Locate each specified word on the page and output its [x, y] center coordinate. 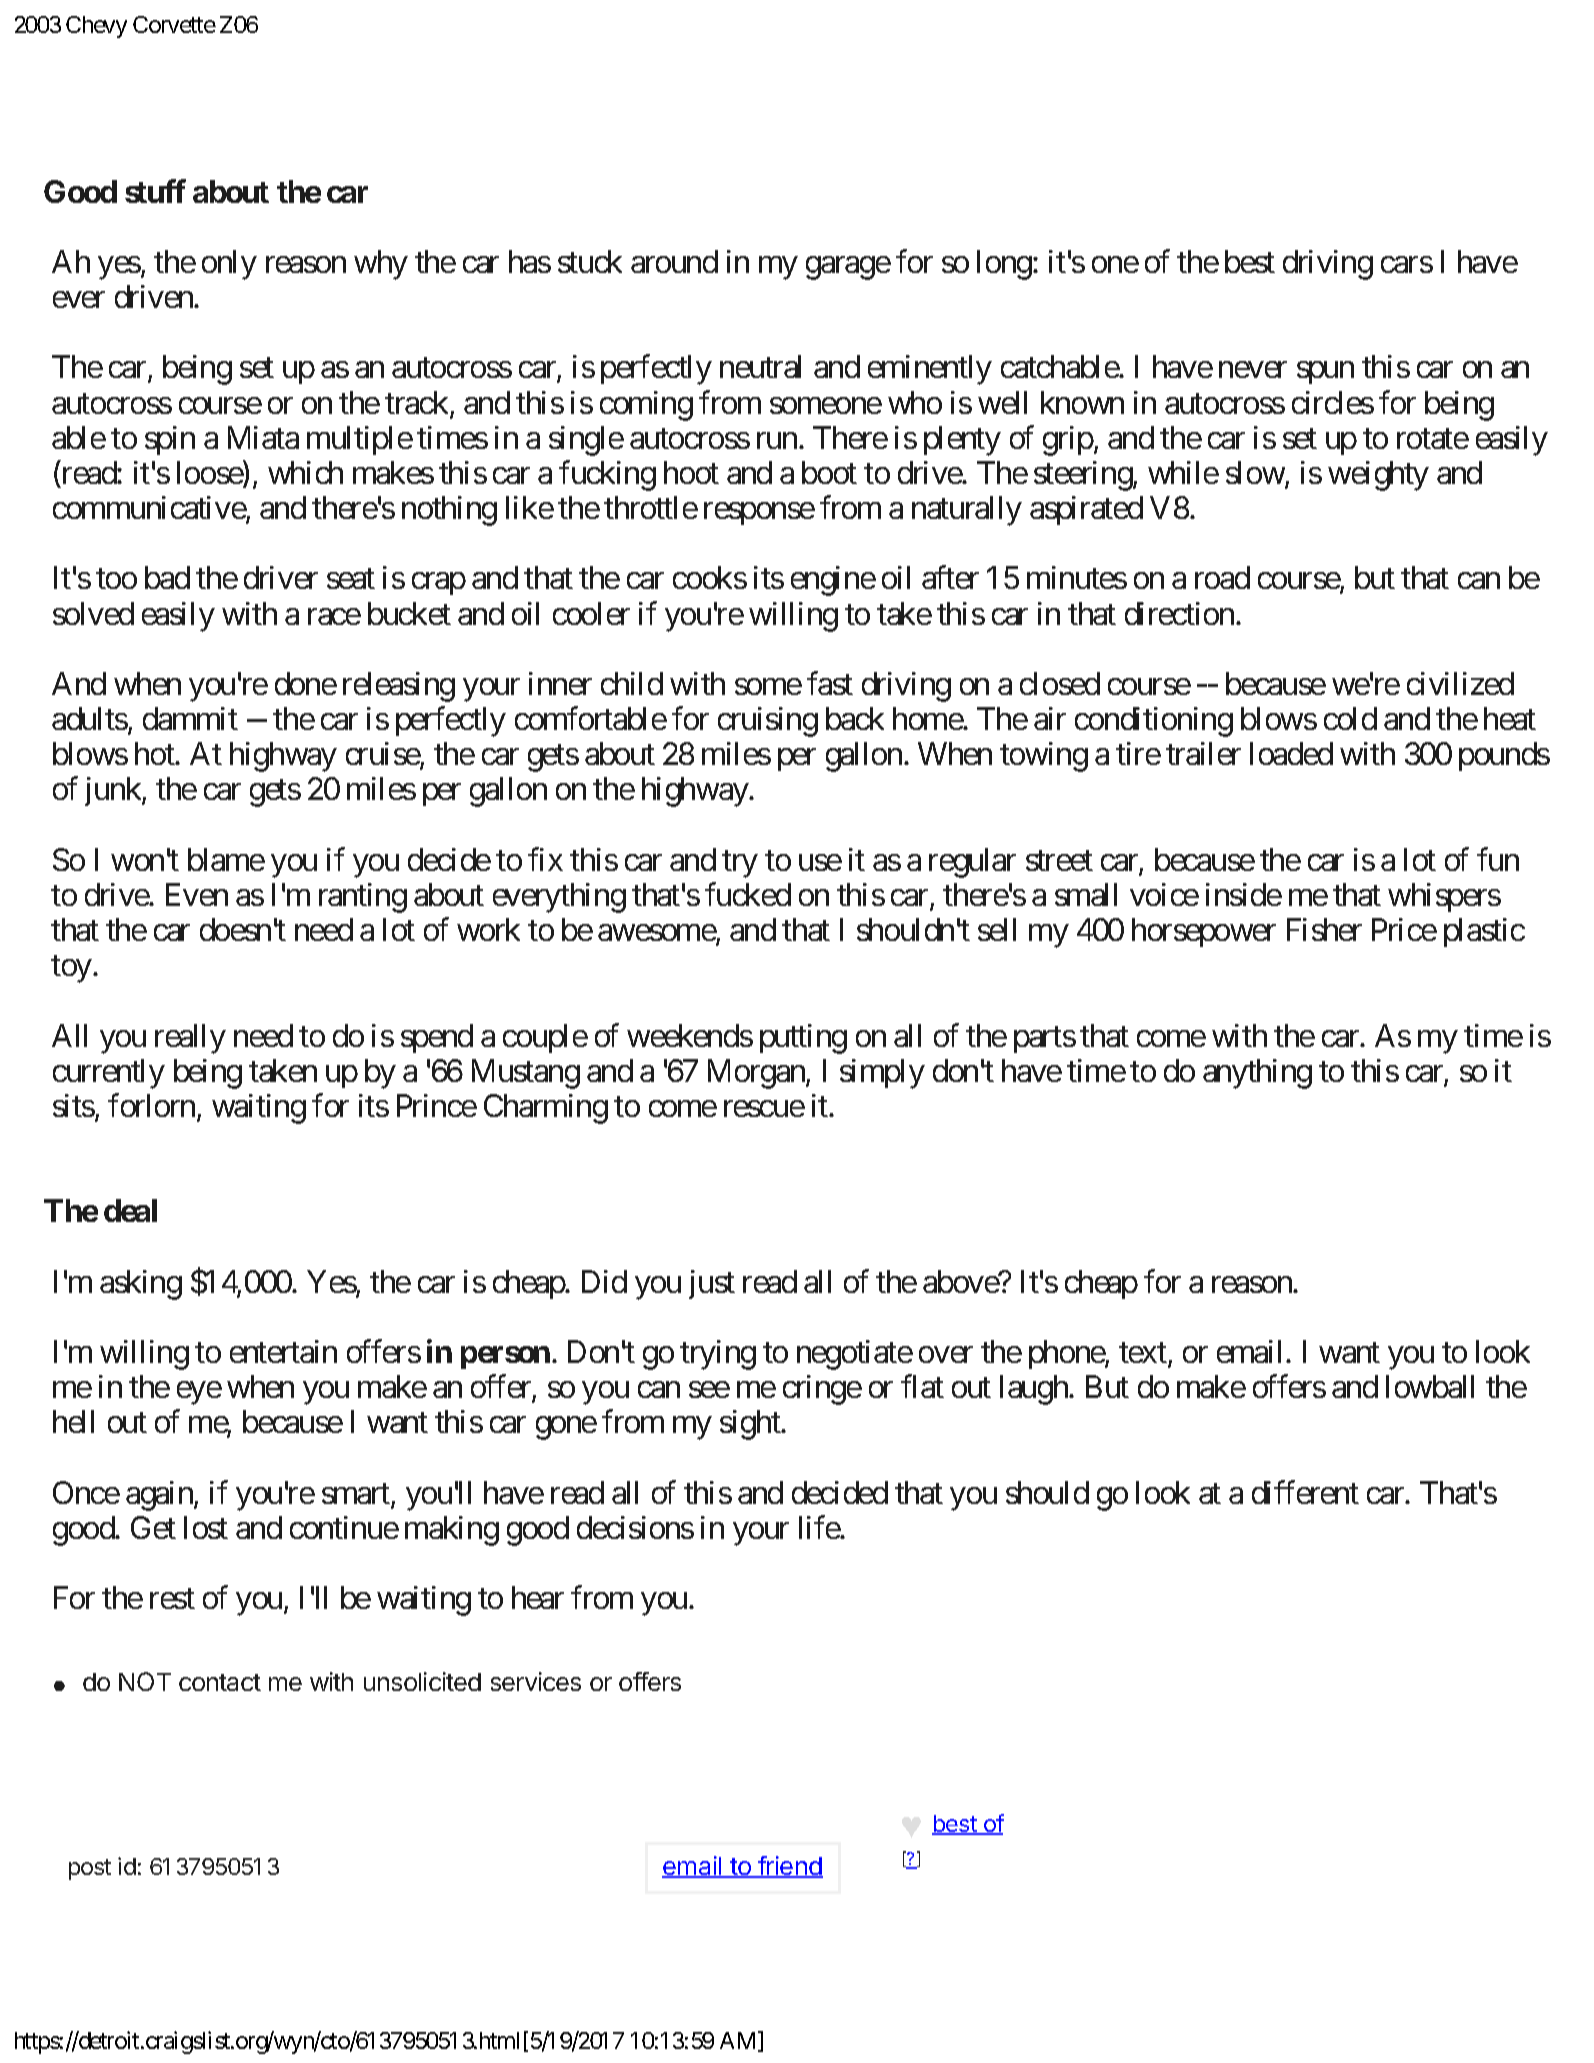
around [674, 261]
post [90, 1869]
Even [197, 894]
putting [803, 1039]
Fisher [1324, 929]
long [1004, 265]
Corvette [174, 24]
